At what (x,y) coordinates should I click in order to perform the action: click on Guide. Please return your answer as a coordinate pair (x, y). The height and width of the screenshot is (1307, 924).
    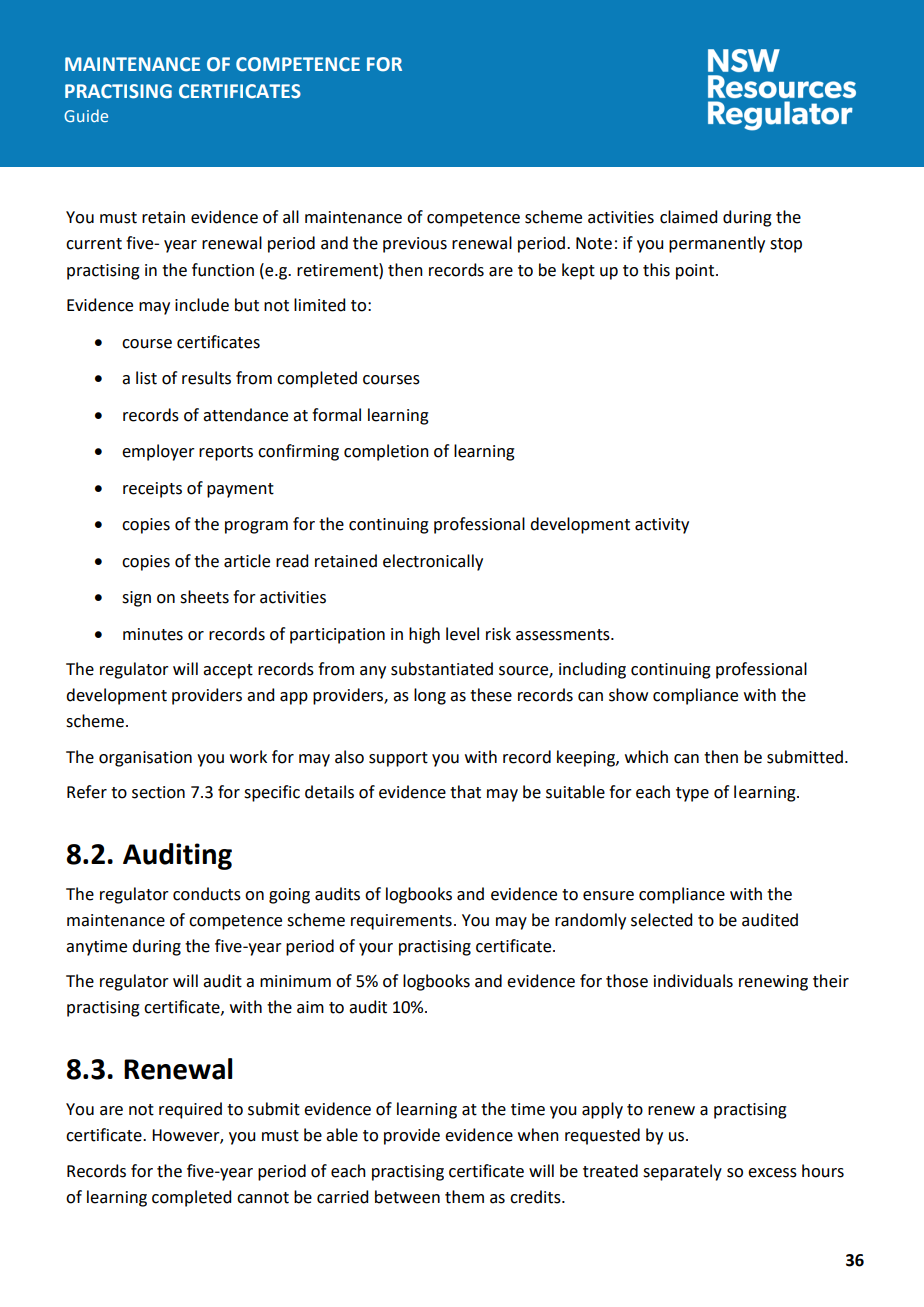
    Looking at the image, I should click on (86, 115).
